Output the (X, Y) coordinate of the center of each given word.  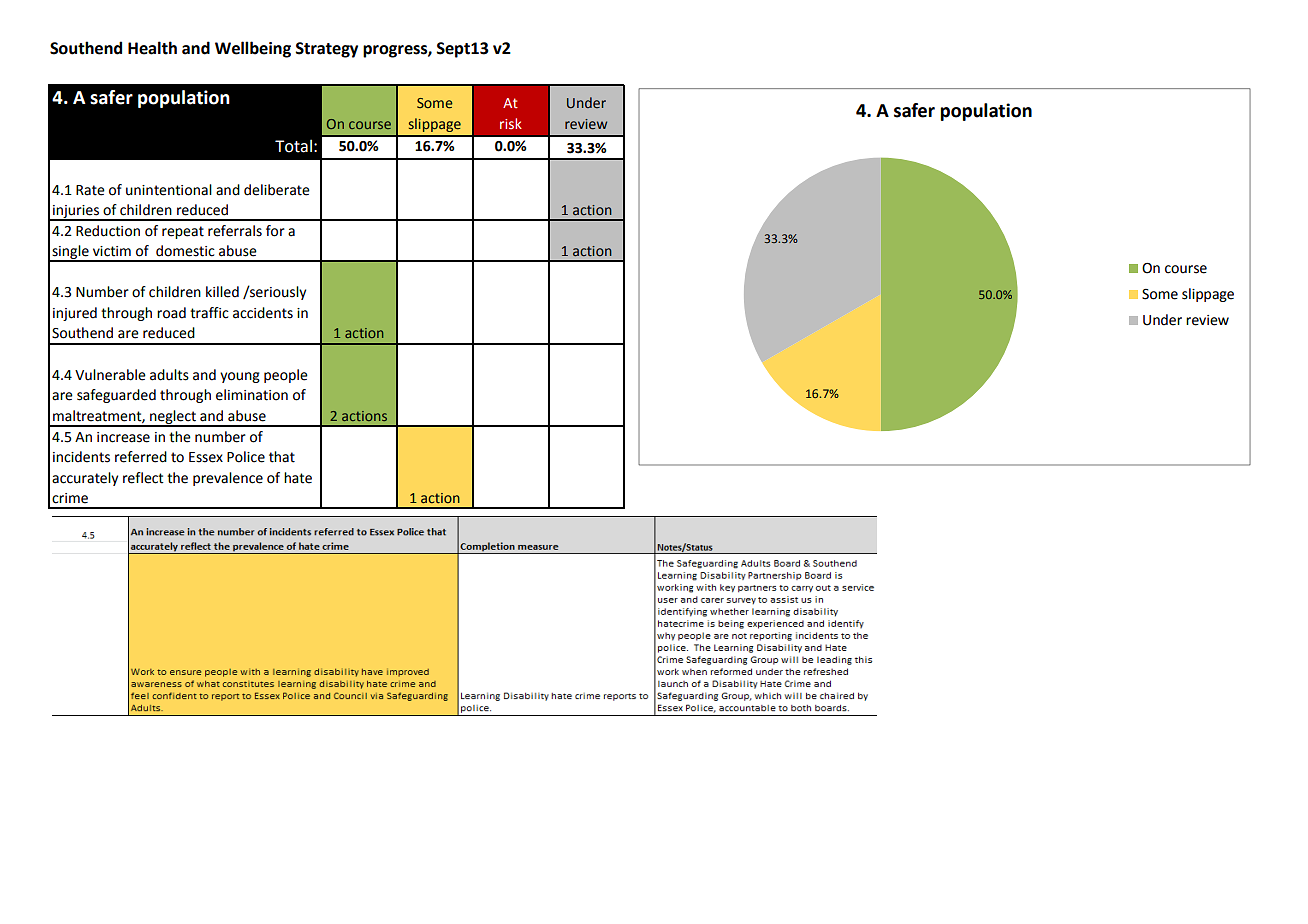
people (286, 376)
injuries (76, 212)
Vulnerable (110, 375)
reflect (143, 478)
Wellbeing (253, 49)
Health (152, 48)
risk (511, 123)
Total (293, 146)
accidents (263, 313)
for (275, 231)
